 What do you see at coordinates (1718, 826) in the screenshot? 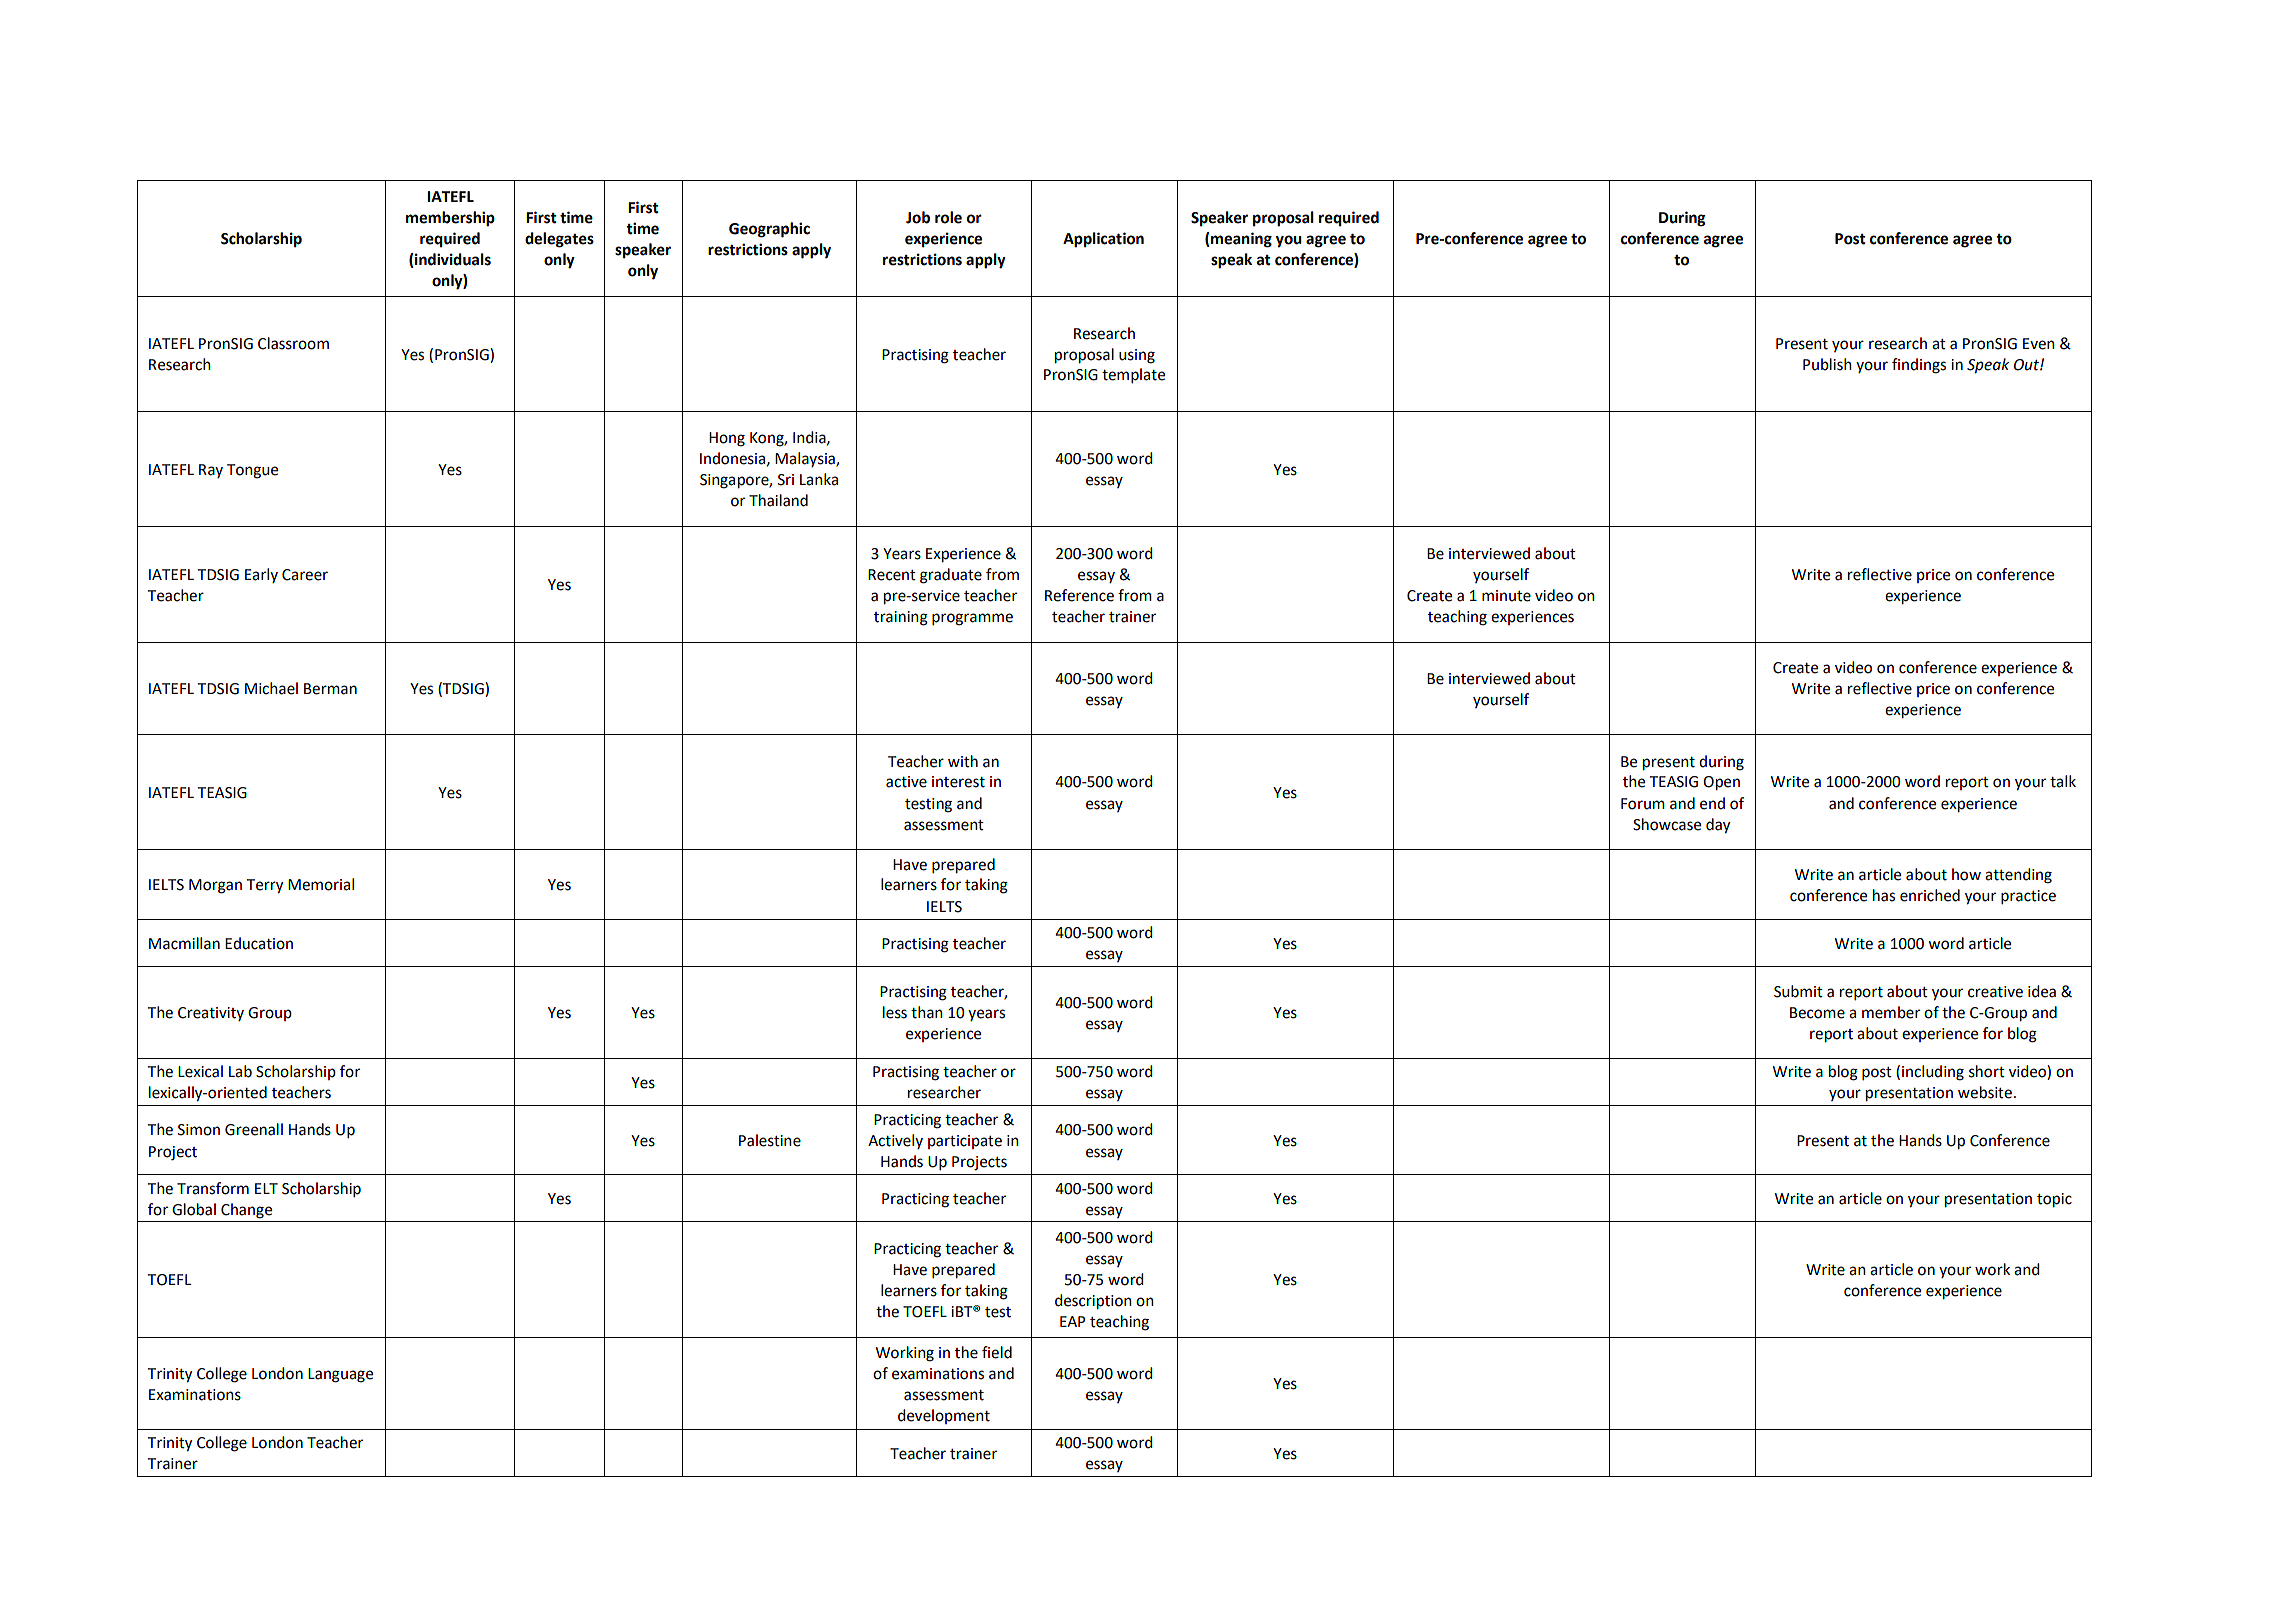
I see `day` at bounding box center [1718, 826].
